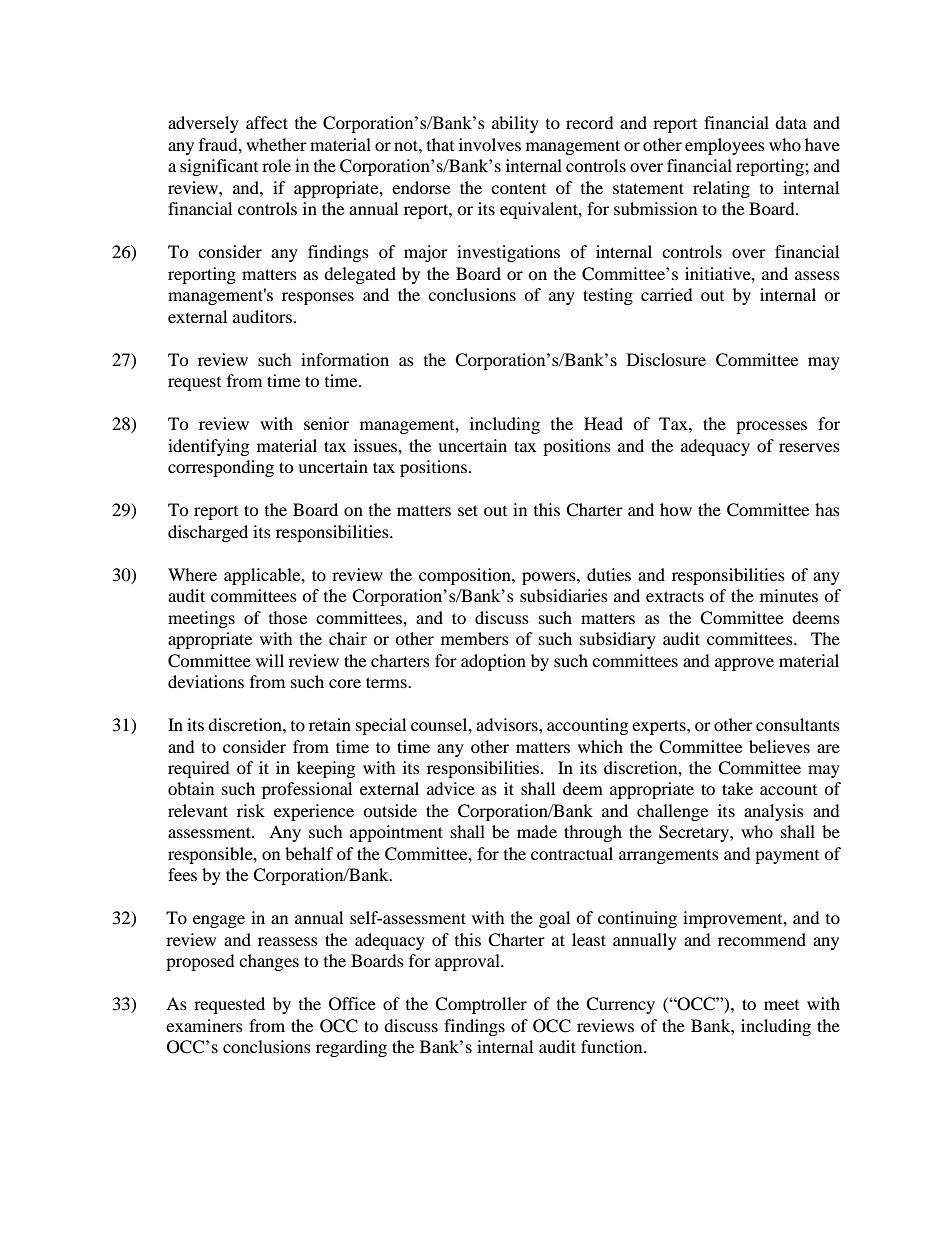  I want to click on Disclosure, so click(666, 359).
